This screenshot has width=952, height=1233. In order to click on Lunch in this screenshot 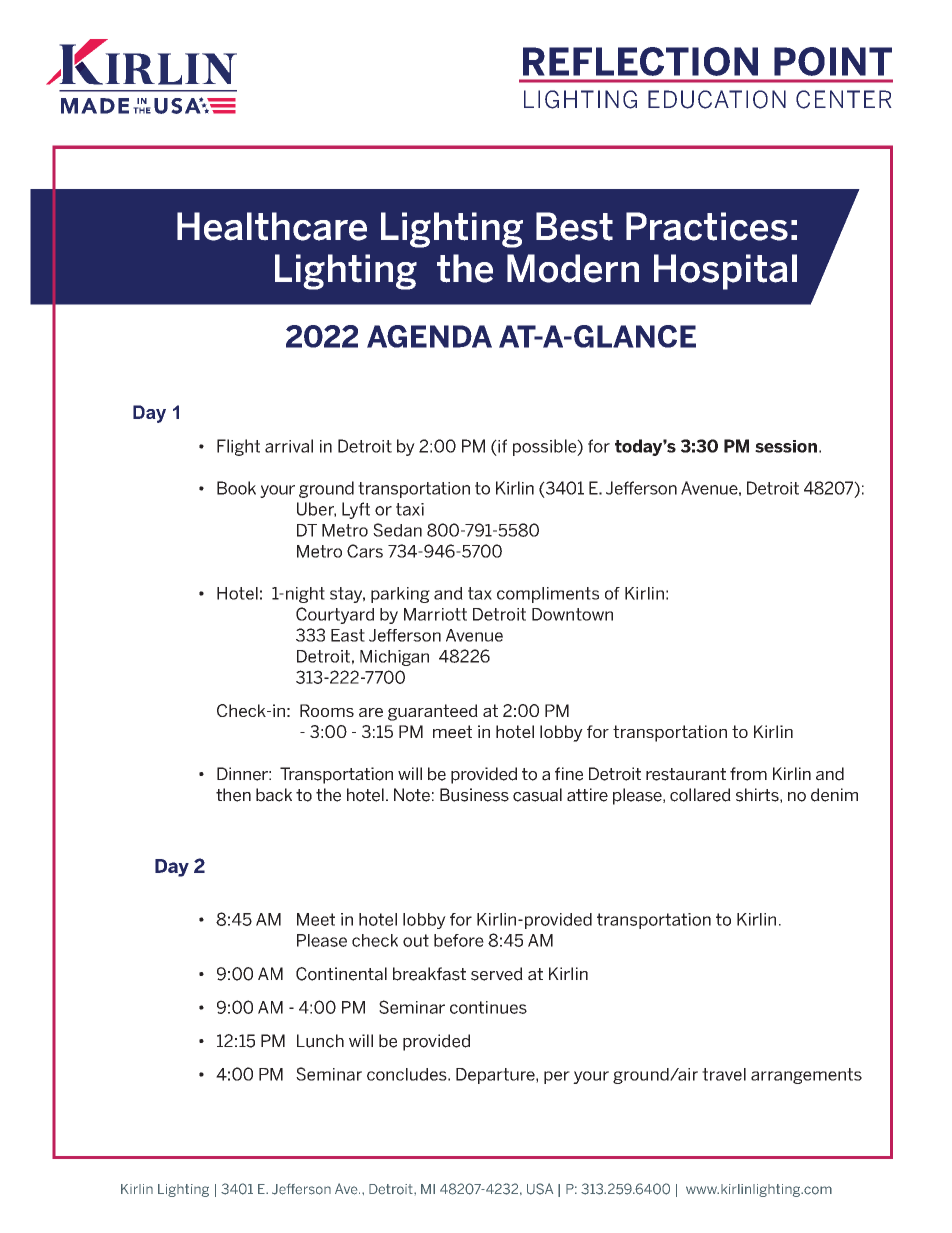, I will do `click(320, 1041)`.
